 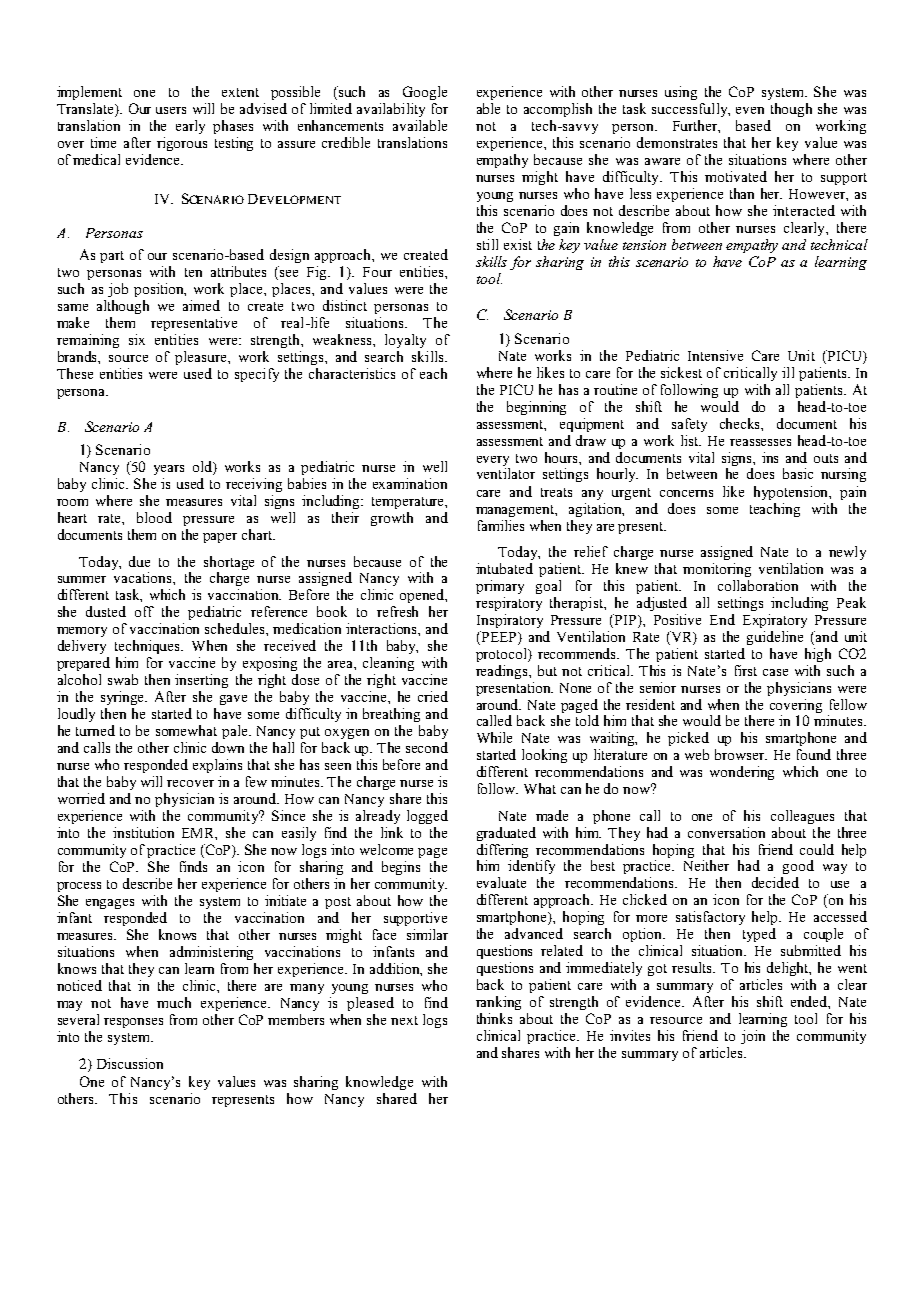 I want to click on Google, so click(x=425, y=93).
